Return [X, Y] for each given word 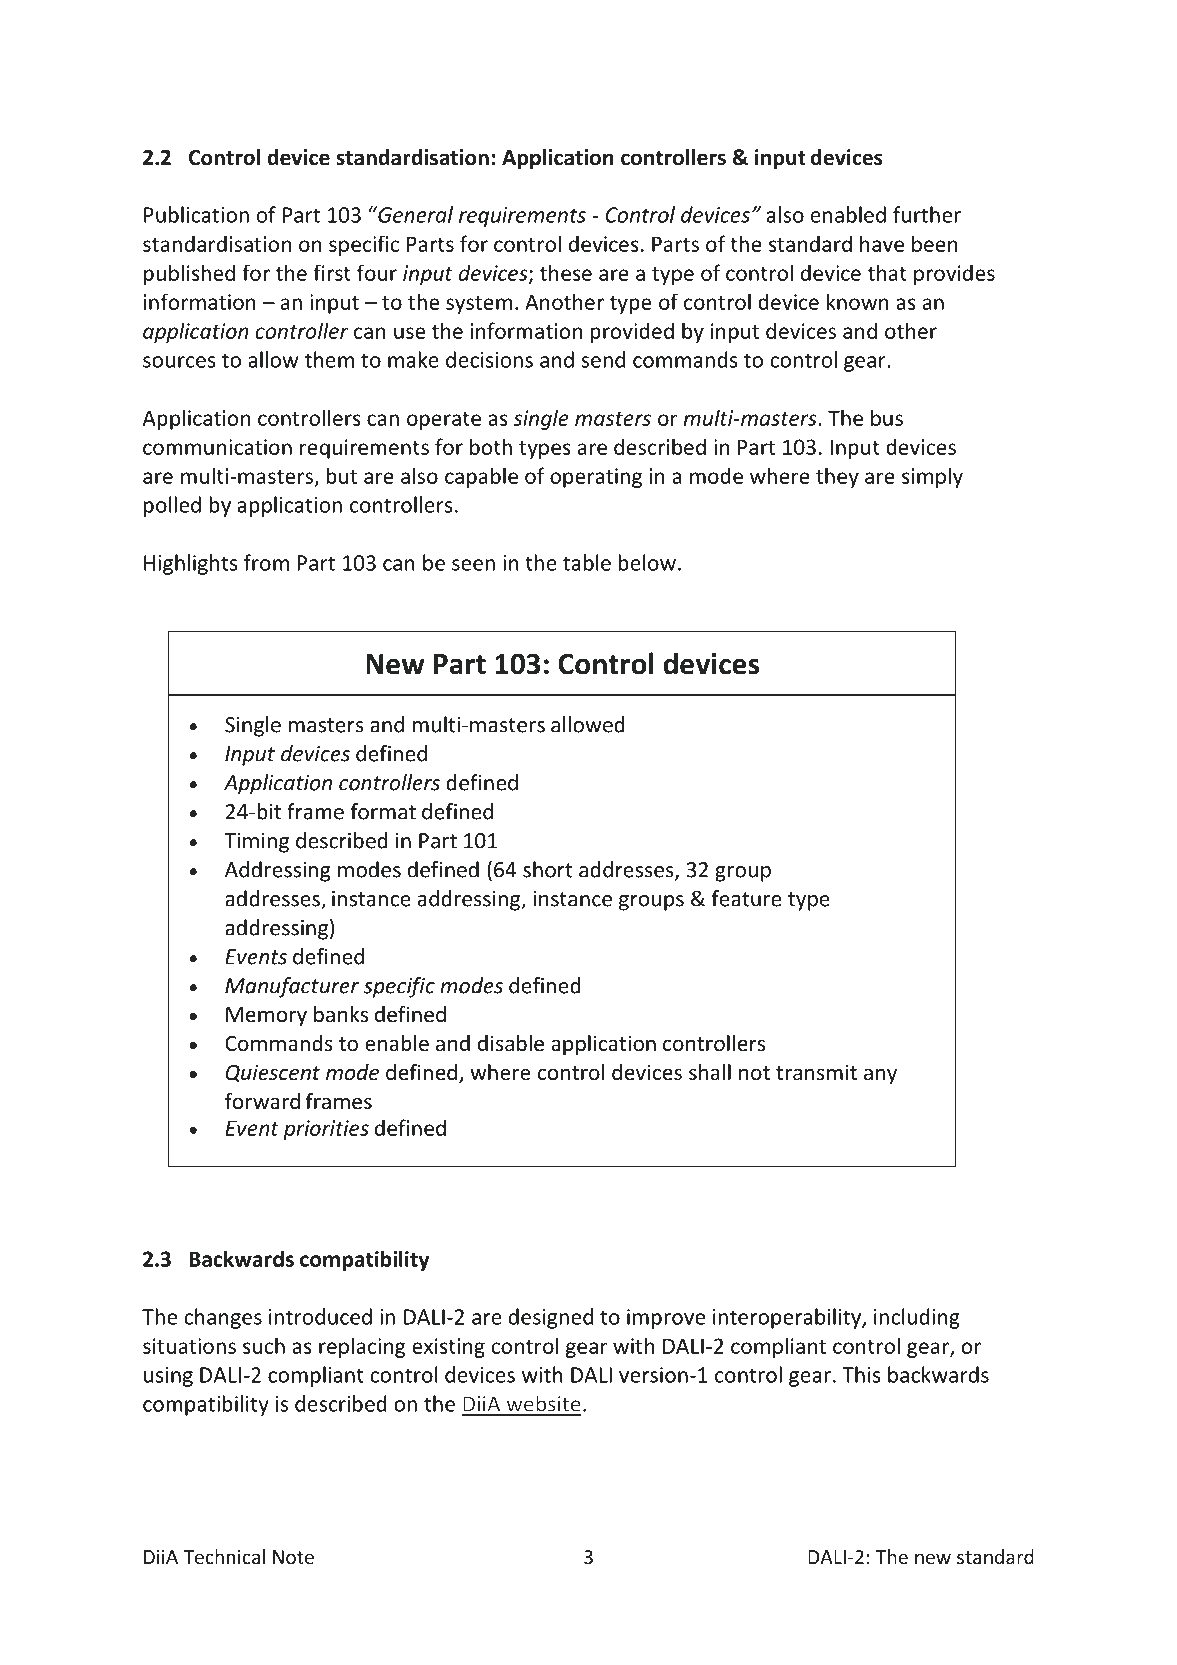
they [837, 477]
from [266, 562]
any [880, 1076]
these [566, 272]
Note [293, 1557]
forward [262, 1101]
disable [511, 1043]
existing [448, 1348]
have [882, 243]
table [587, 562]
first [332, 272]
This [861, 1374]
